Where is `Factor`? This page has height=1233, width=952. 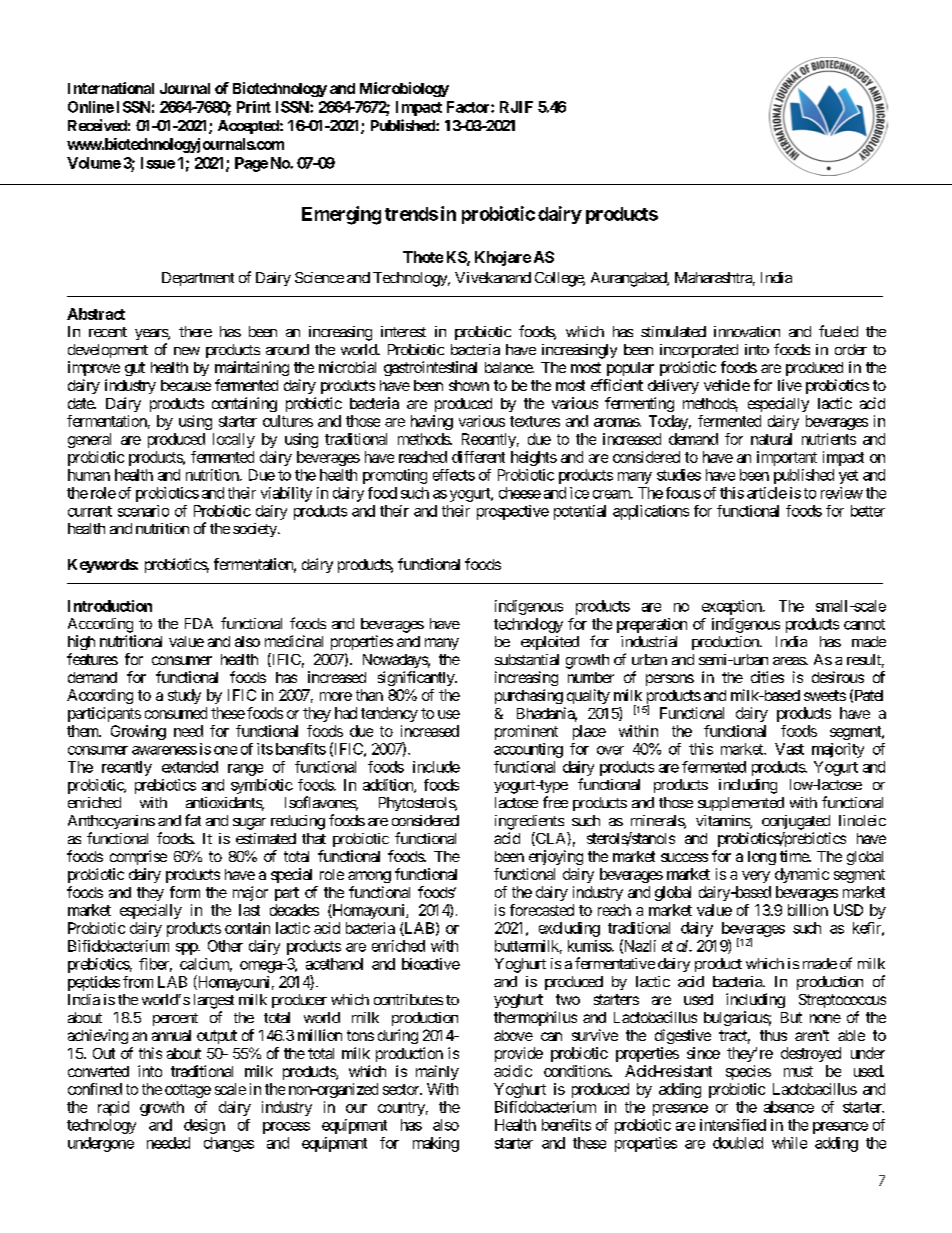
Factor is located at coordinates (469, 107).
